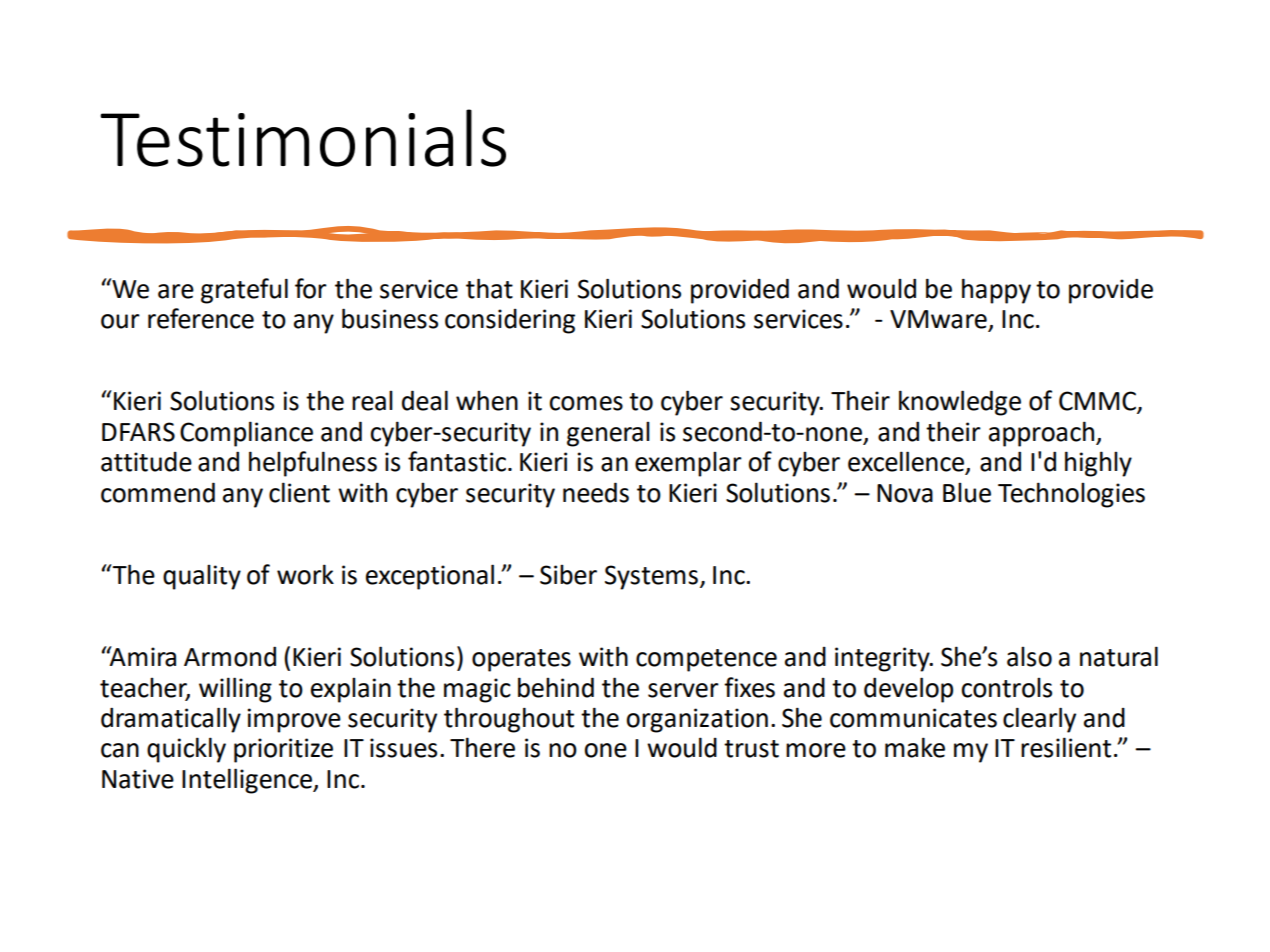  Describe the element at coordinates (960, 403) in the page. I see `knowledge` at that location.
